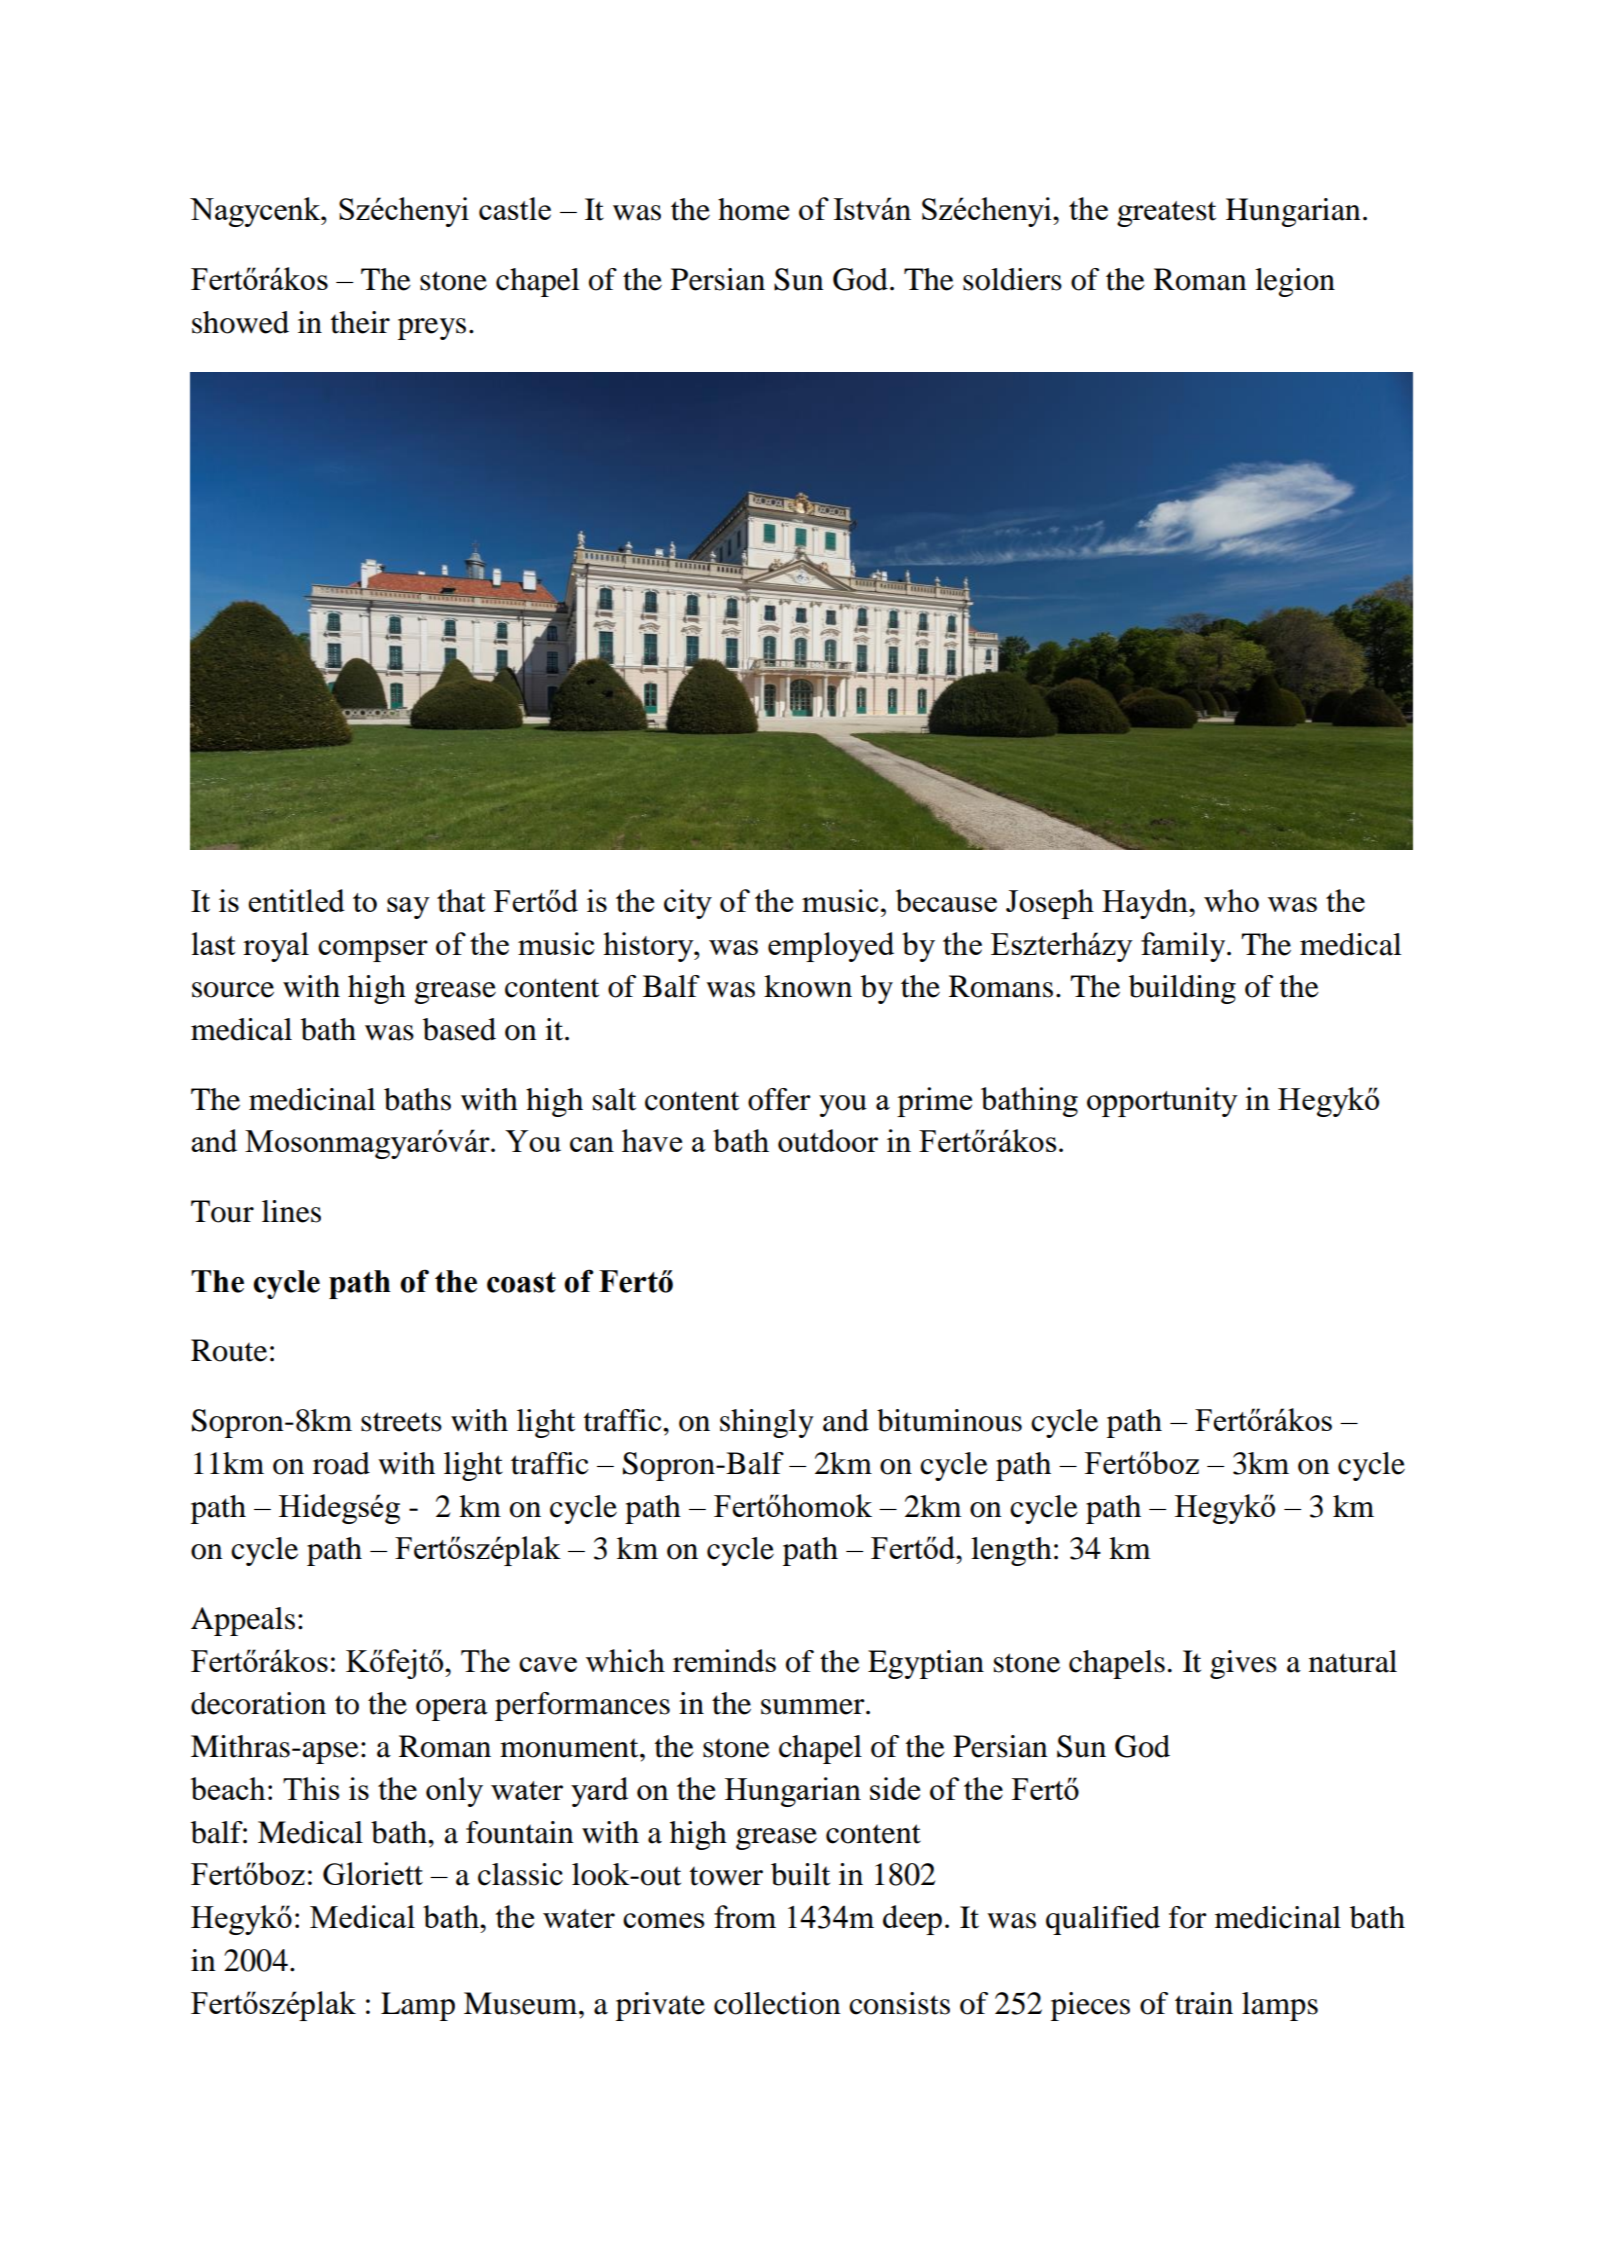  I want to click on greatest, so click(1166, 214).
